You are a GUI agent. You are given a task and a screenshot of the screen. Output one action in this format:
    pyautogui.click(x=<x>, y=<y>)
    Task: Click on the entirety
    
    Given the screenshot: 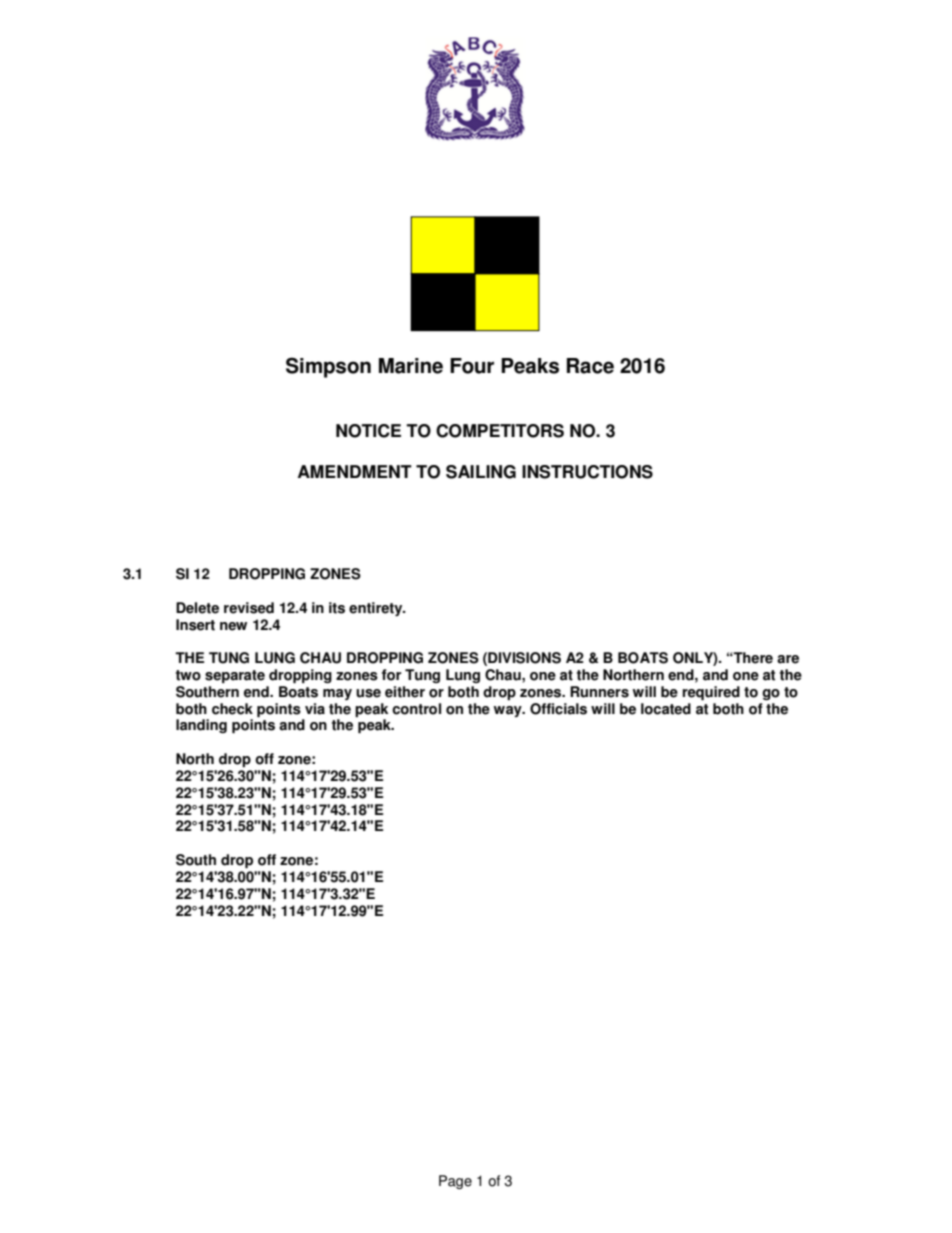 What is the action you would take?
    pyautogui.click(x=377, y=609)
